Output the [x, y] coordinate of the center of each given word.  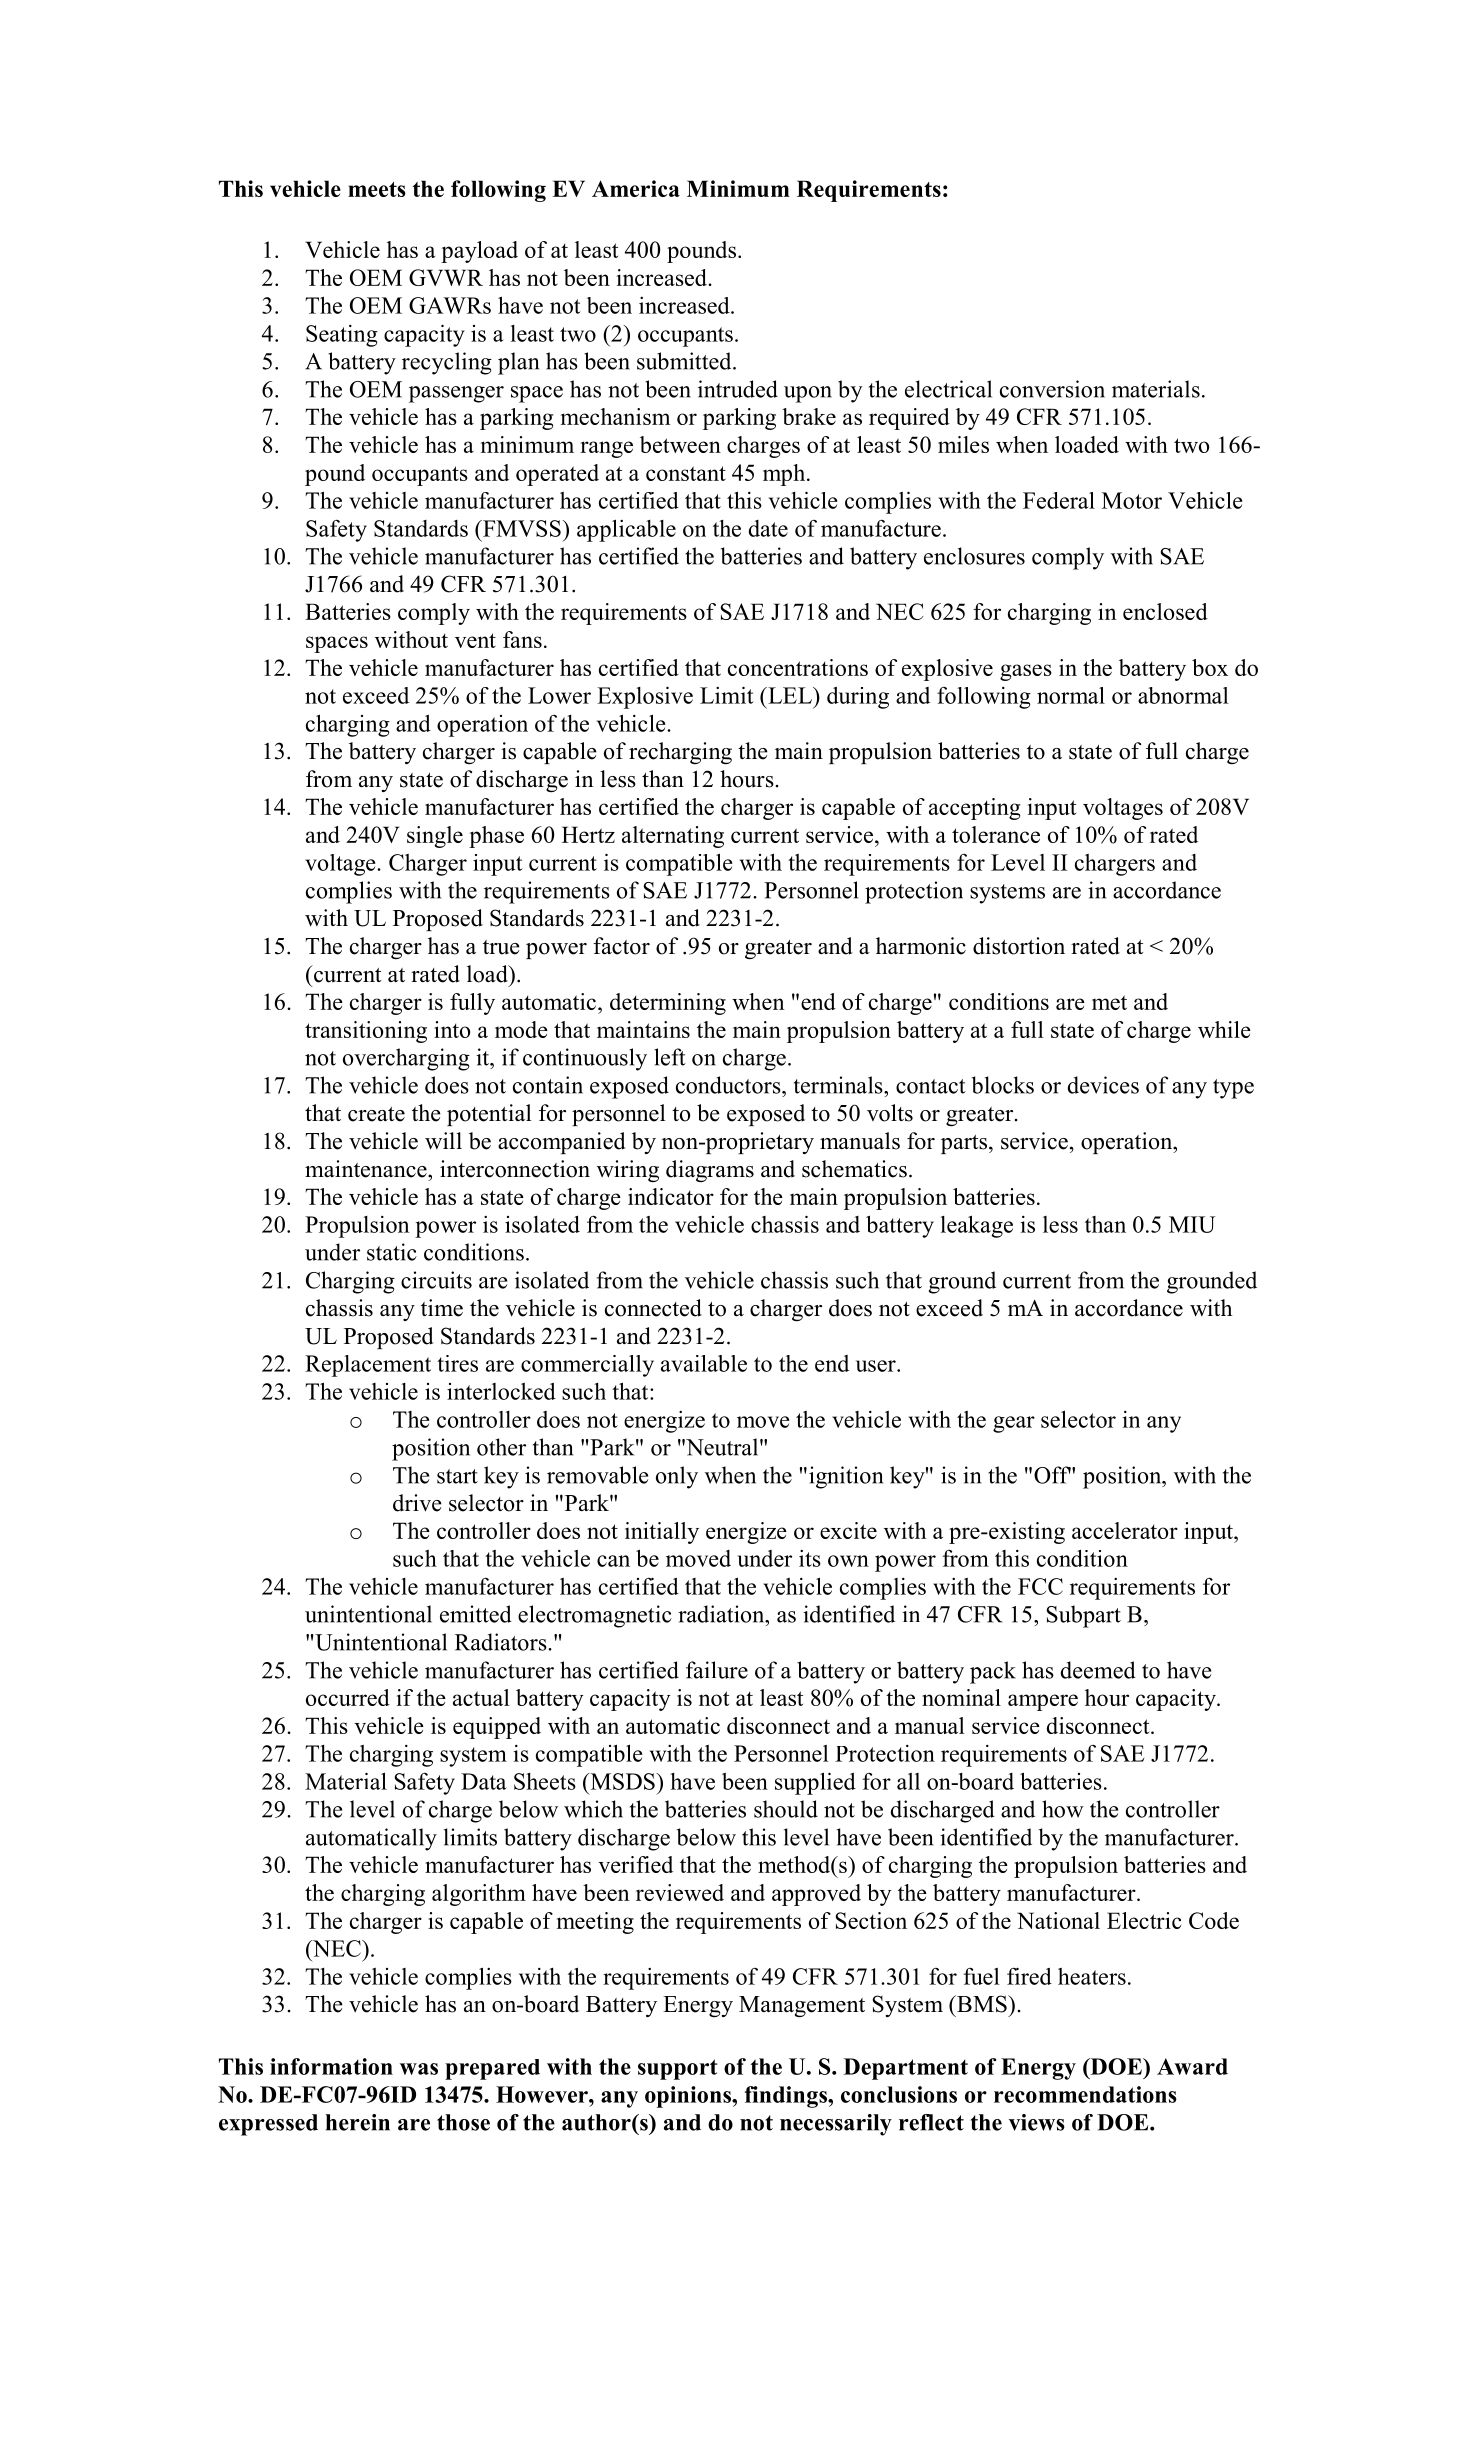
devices [1103, 1085]
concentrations [798, 667]
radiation [722, 1614]
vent [475, 640]
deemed [1098, 1670]
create [376, 1114]
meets [377, 189]
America [636, 188]
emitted [476, 1614]
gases [1026, 672]
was [419, 2069]
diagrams [710, 1171]
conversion [1052, 389]
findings [787, 2097]
